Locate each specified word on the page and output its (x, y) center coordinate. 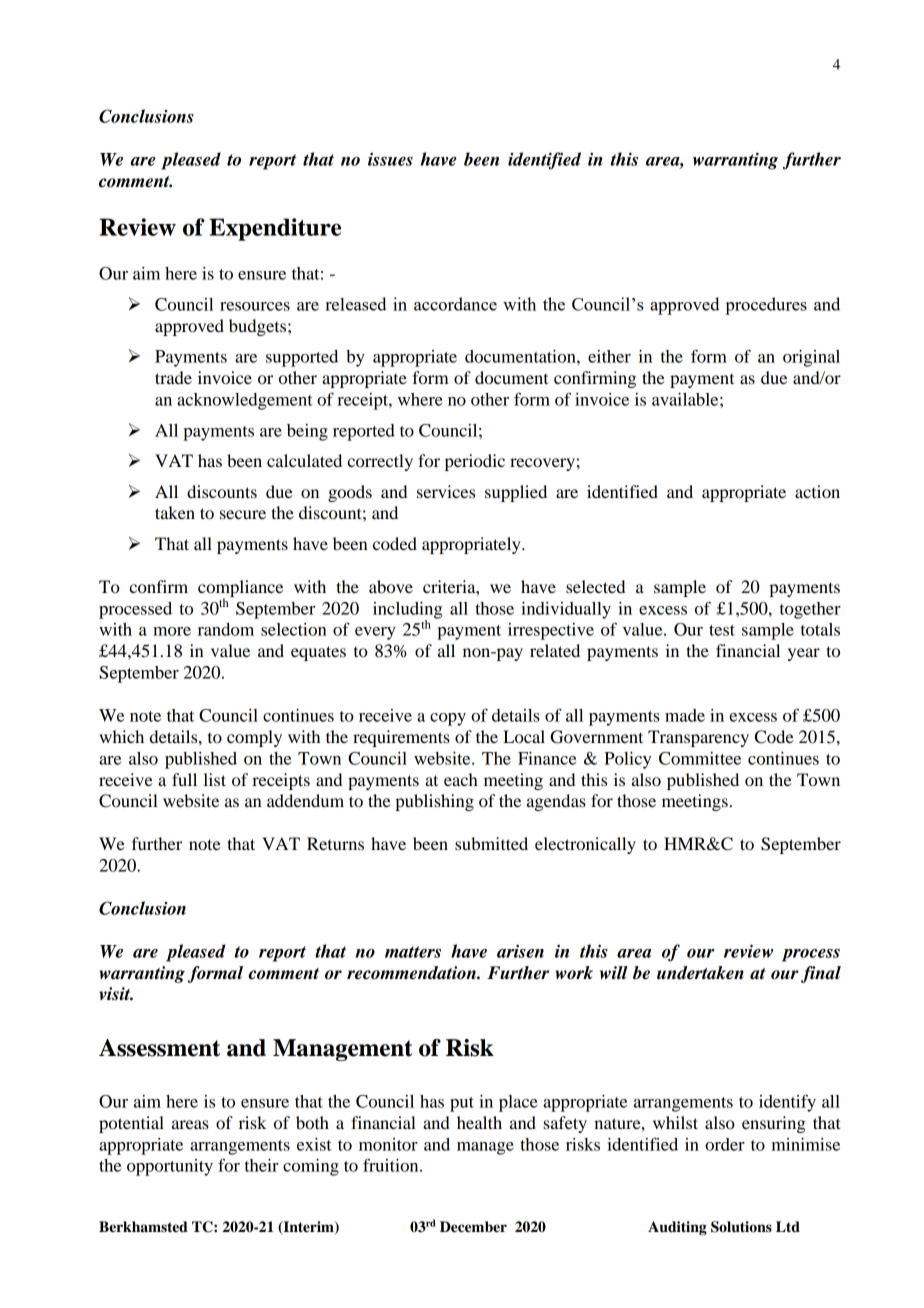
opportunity (170, 1167)
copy (448, 719)
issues (390, 159)
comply (254, 738)
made (685, 715)
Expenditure (275, 229)
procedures (766, 306)
